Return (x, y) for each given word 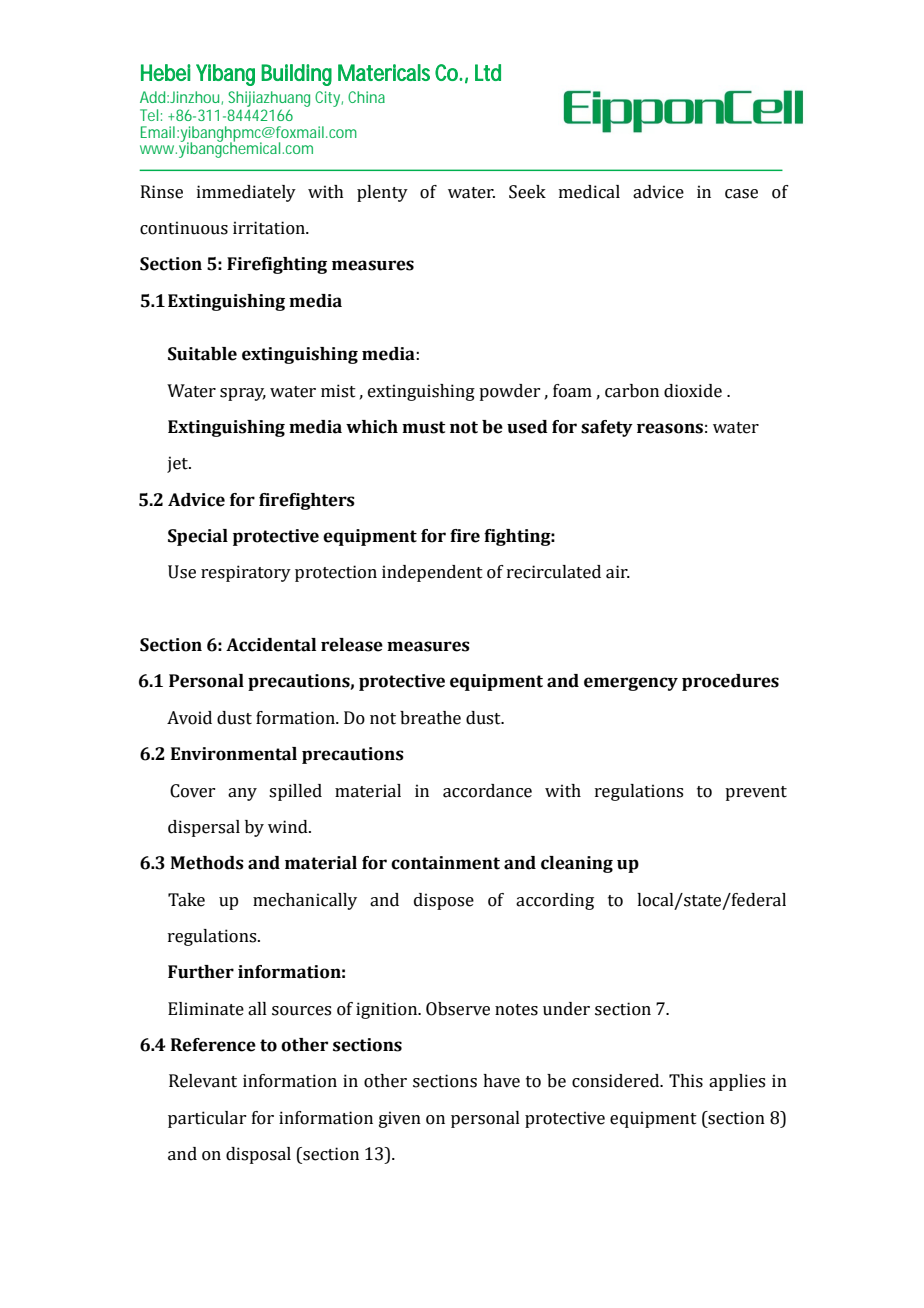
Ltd (488, 72)
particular (207, 1119)
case (741, 194)
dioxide (693, 391)
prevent (756, 793)
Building (296, 75)
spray (243, 394)
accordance (487, 791)
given (400, 1119)
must (423, 427)
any (242, 794)
